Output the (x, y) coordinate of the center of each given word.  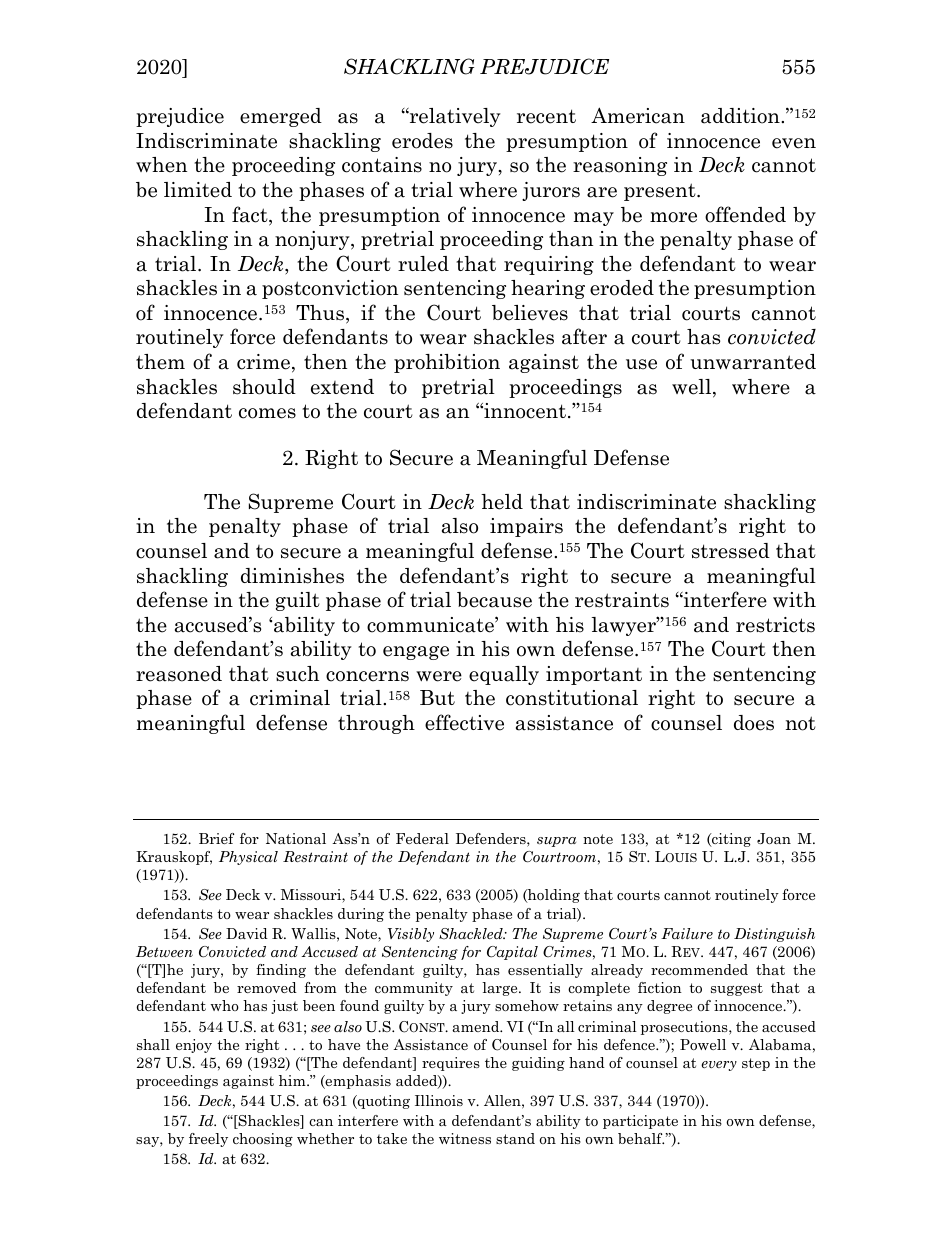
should (264, 387)
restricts (775, 625)
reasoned (179, 674)
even (794, 143)
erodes (422, 141)
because (494, 600)
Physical (248, 858)
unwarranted (753, 362)
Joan (774, 838)
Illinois (439, 1100)
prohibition (447, 363)
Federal (422, 838)
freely (208, 1140)
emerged (281, 117)
